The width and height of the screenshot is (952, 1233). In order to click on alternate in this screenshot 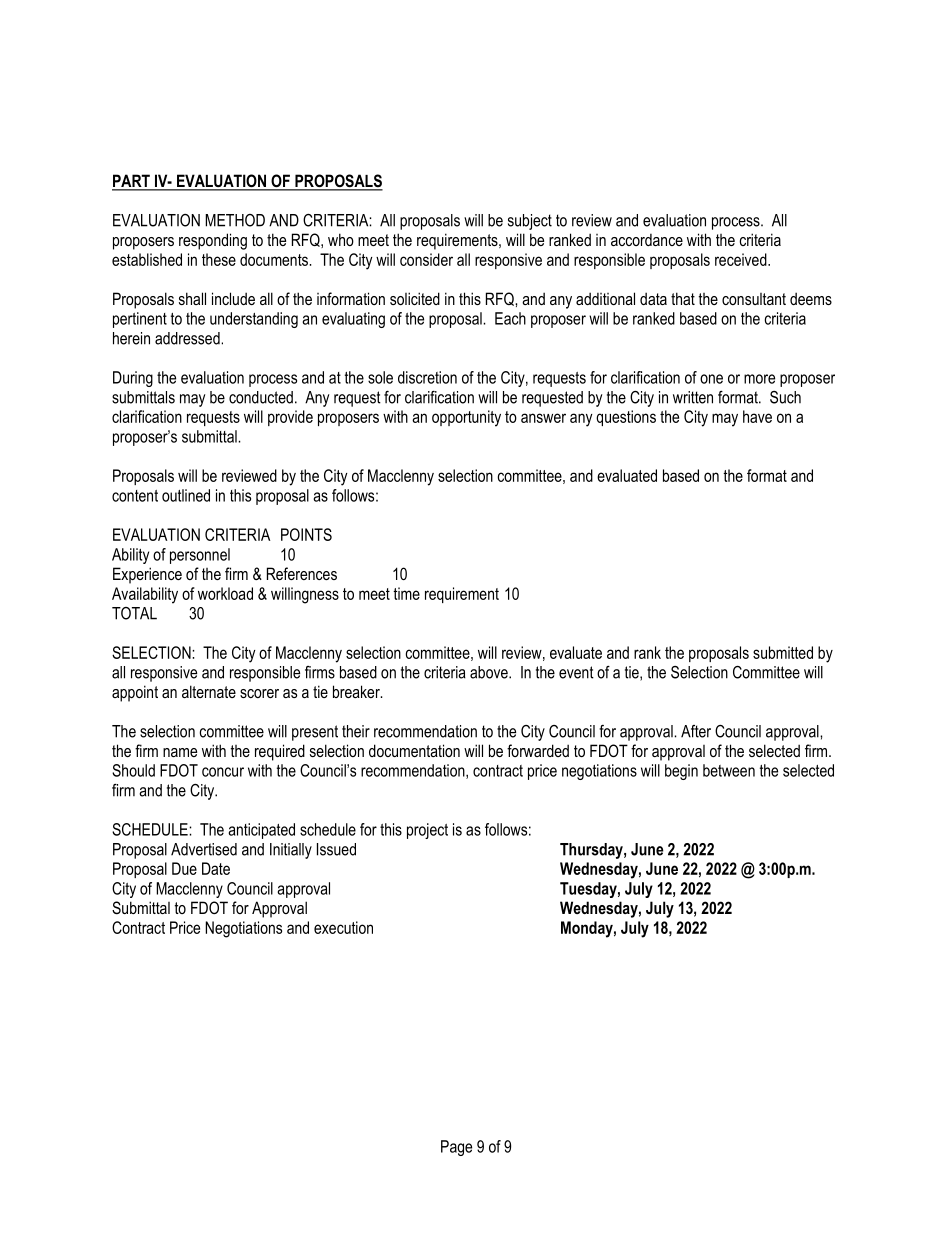, I will do `click(209, 691)`.
